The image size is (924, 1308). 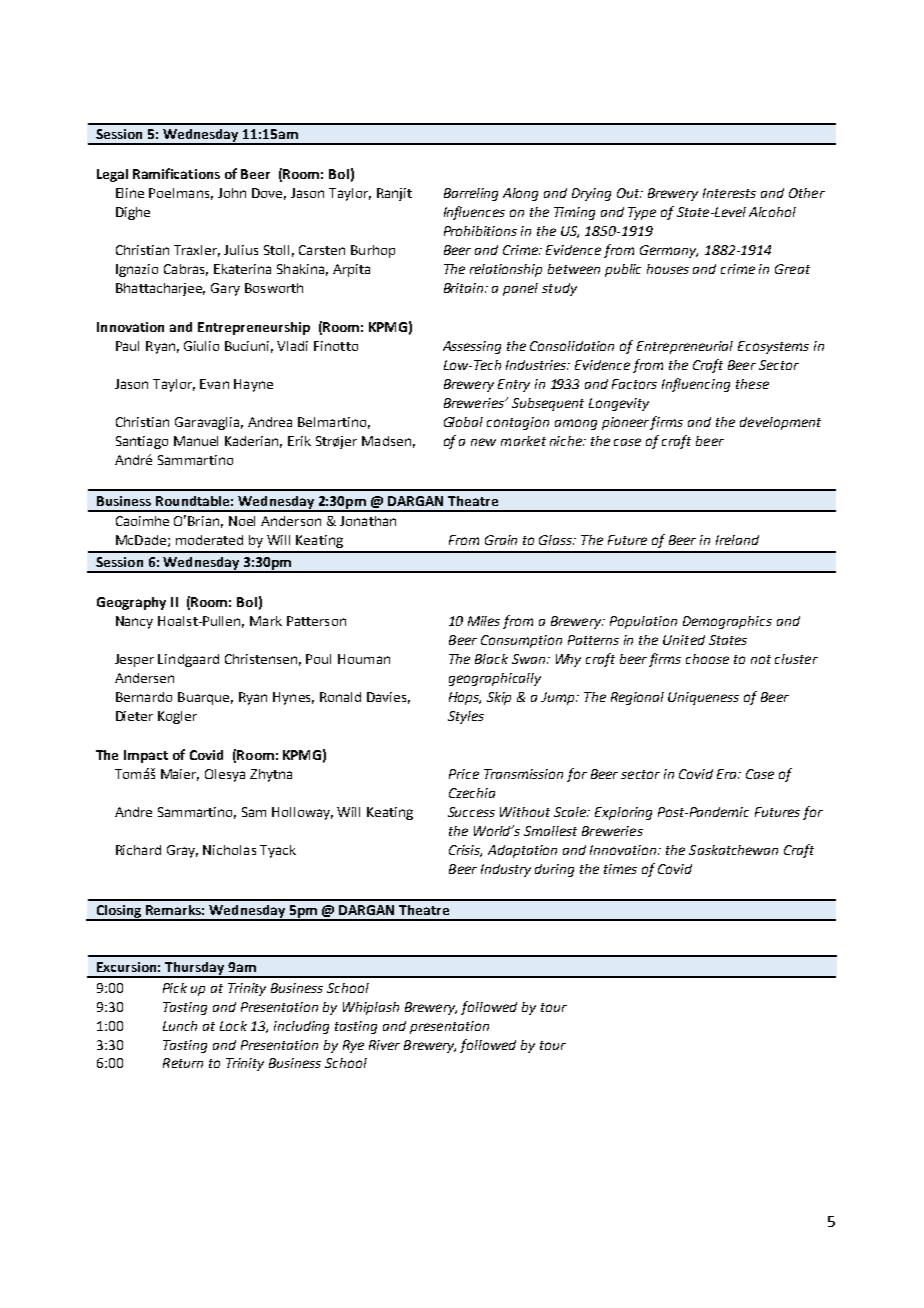 What do you see at coordinates (703, 698) in the screenshot?
I see `Uniqueness` at bounding box center [703, 698].
